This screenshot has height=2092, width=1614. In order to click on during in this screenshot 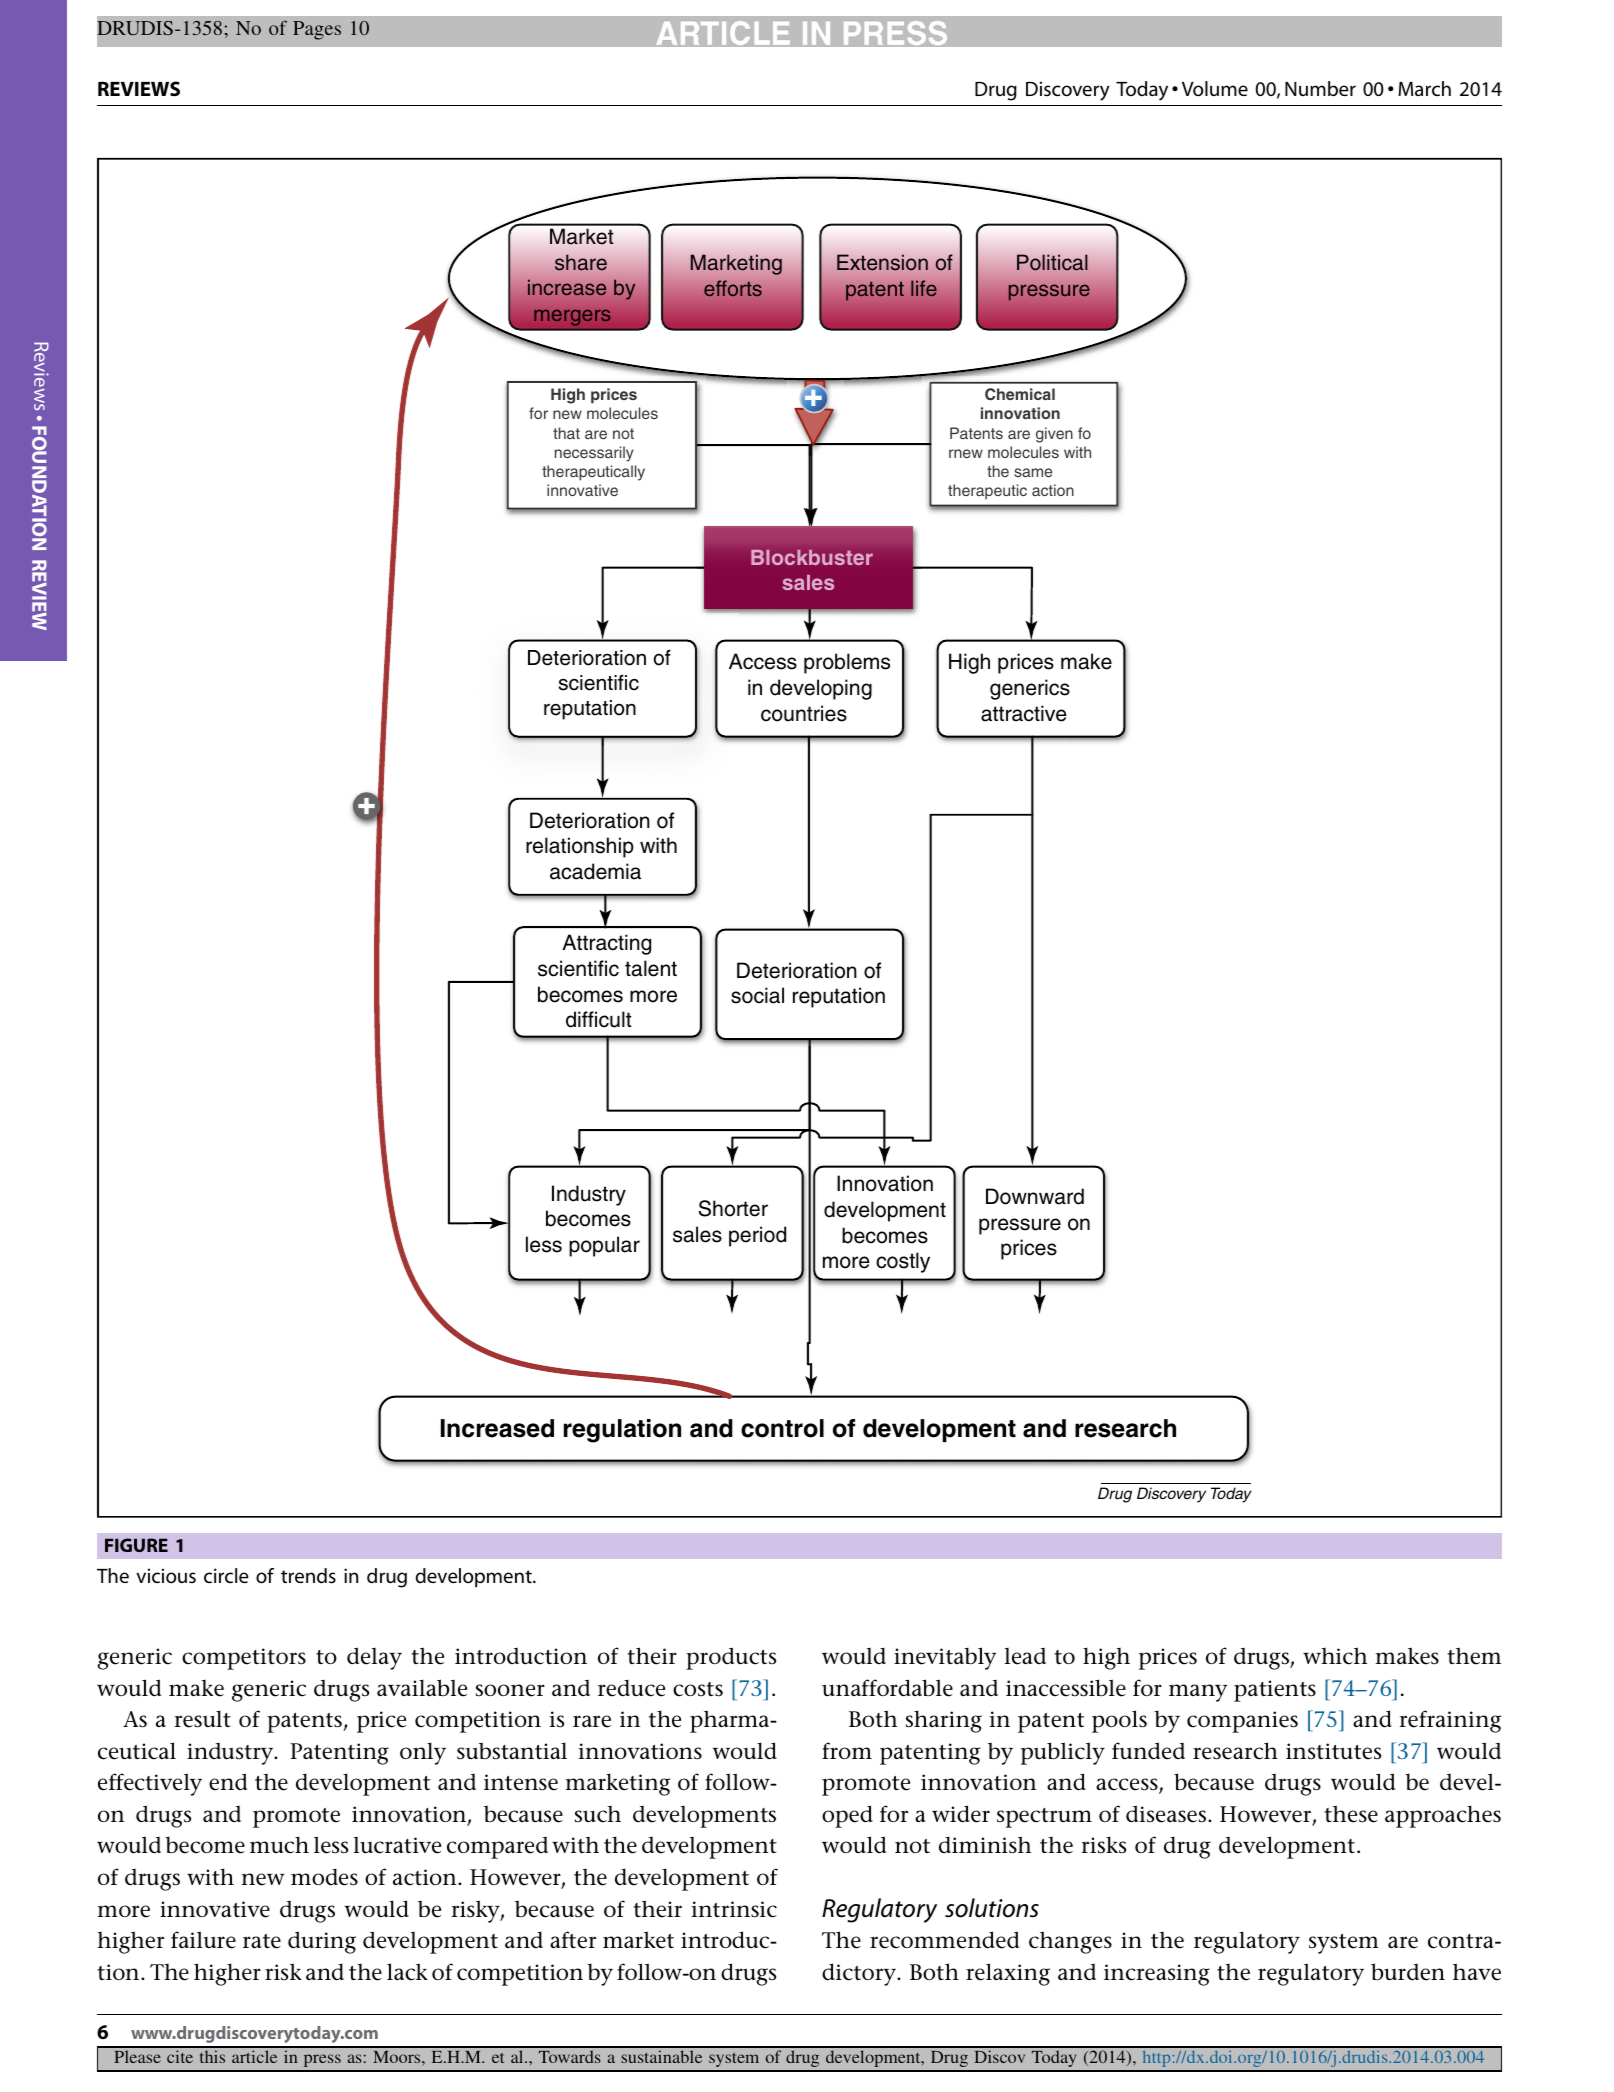, I will do `click(322, 1942)`.
